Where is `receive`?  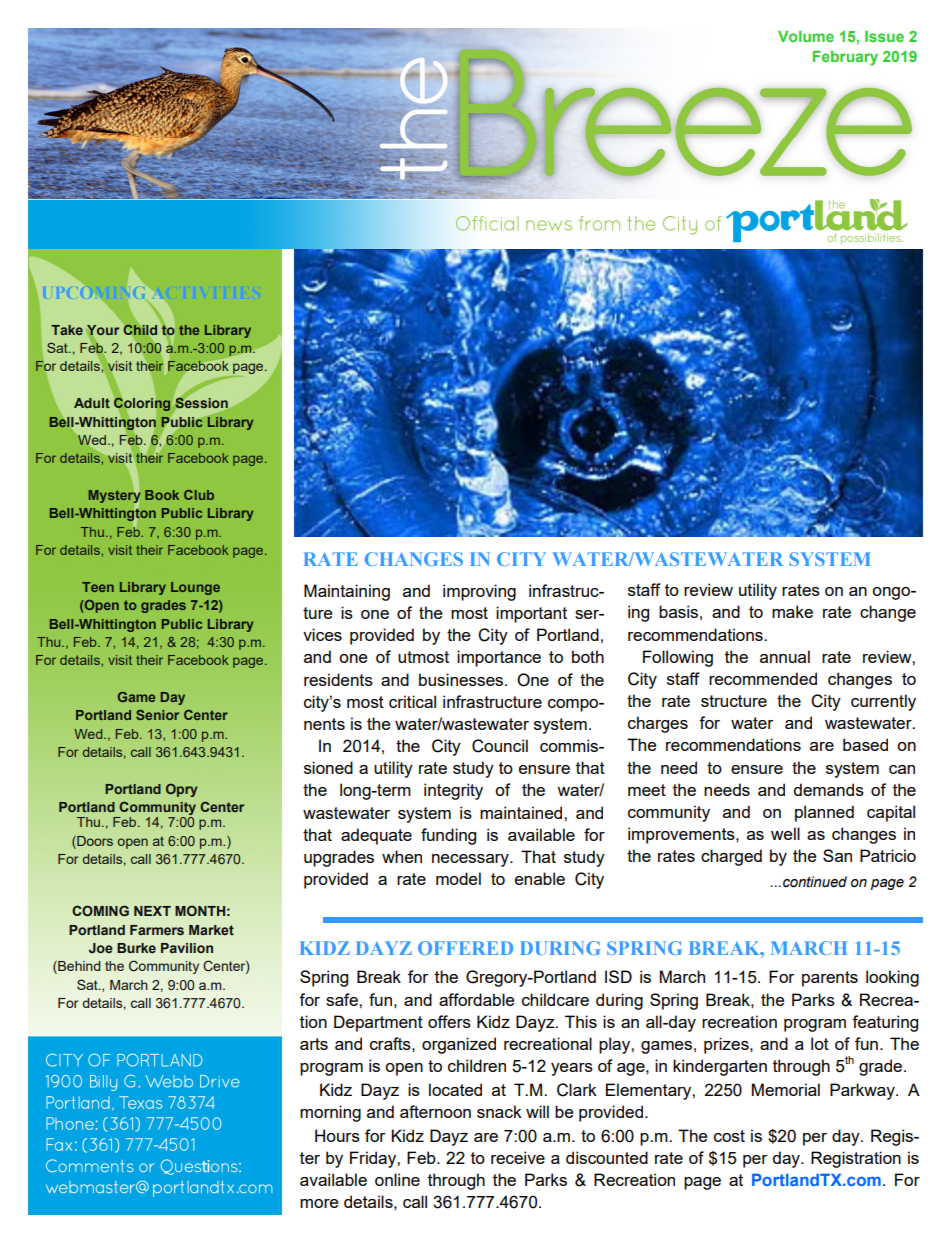
receive is located at coordinates (518, 1157).
